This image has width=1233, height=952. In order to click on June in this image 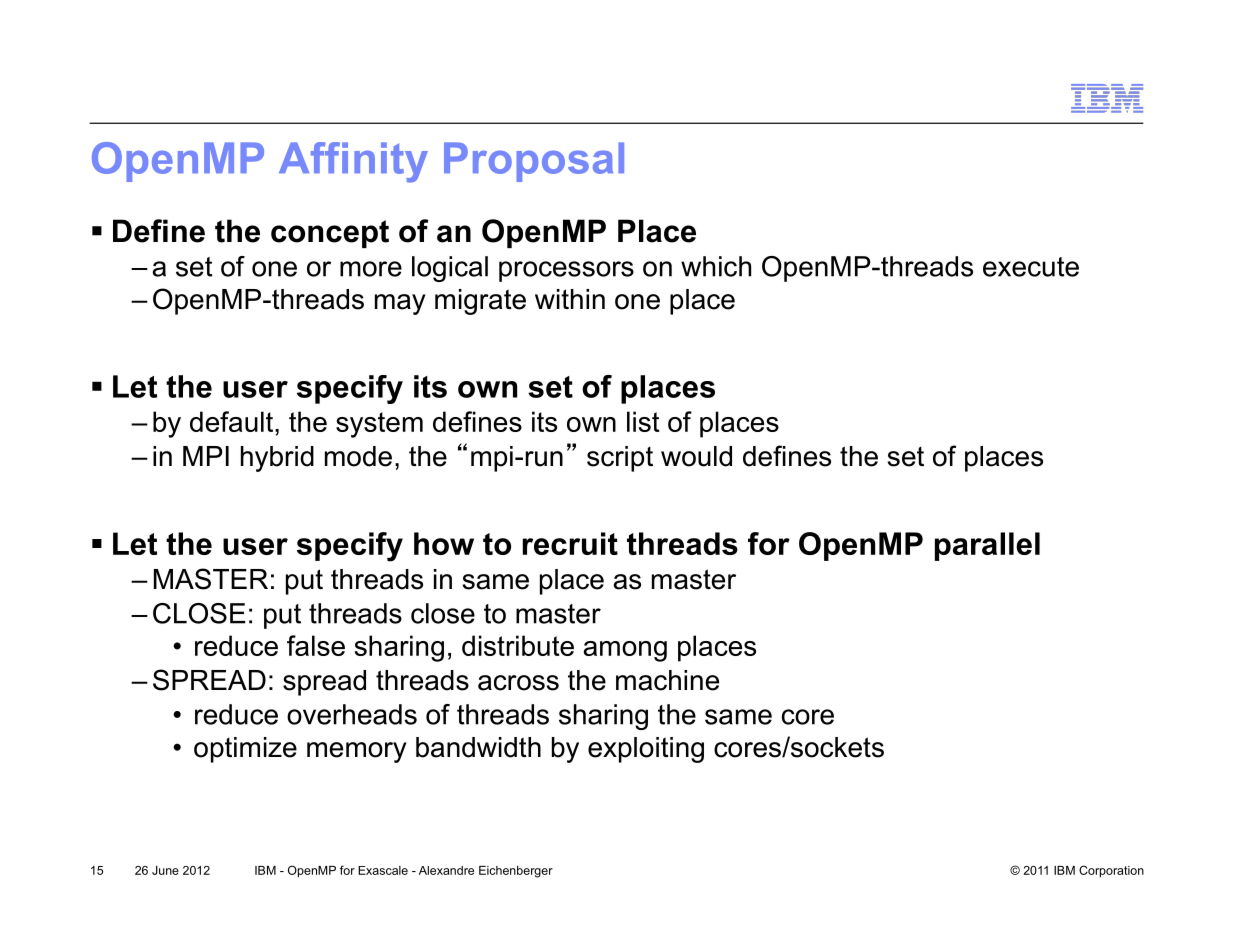, I will do `click(165, 870)`.
